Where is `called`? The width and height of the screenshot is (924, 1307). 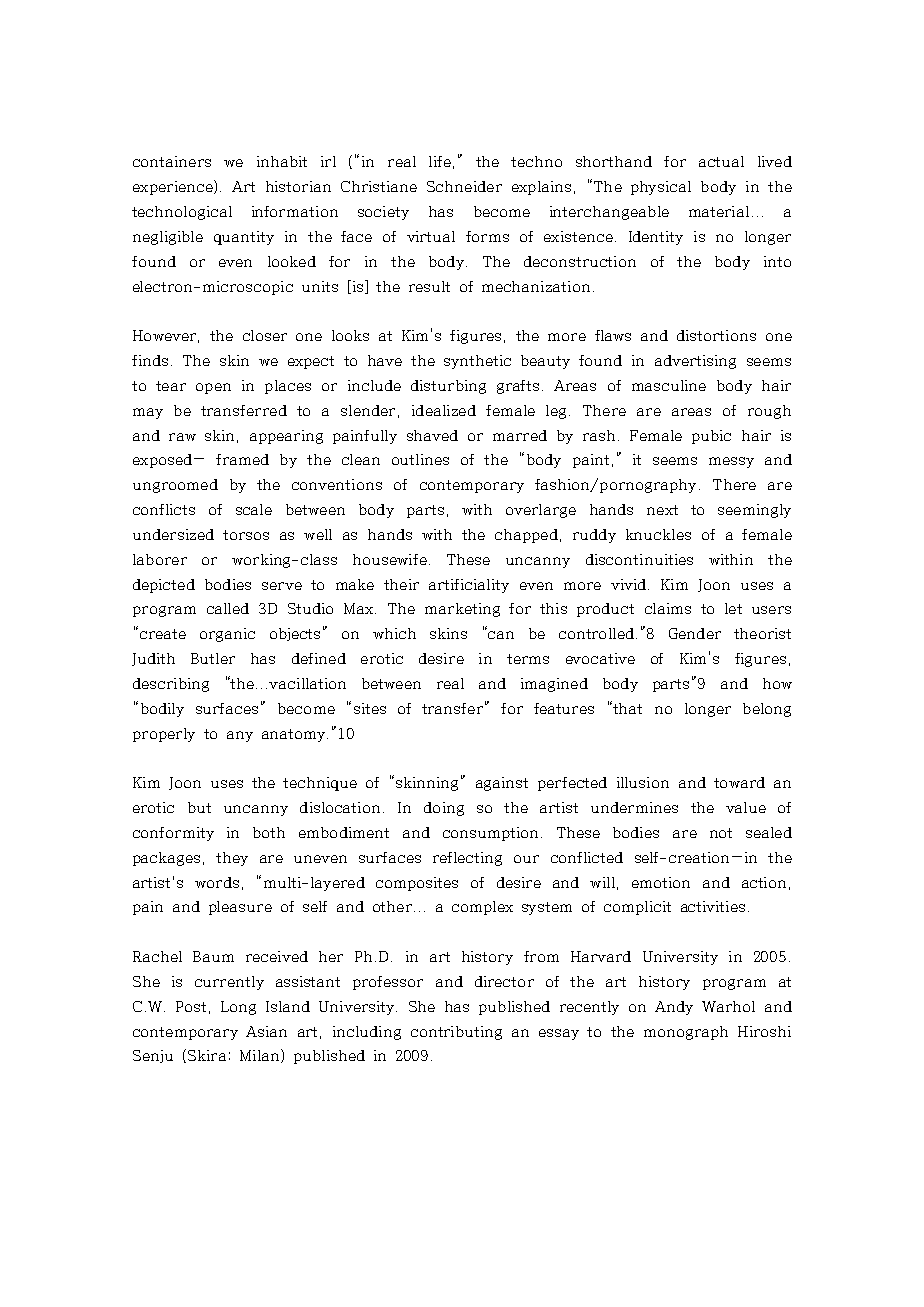 called is located at coordinates (228, 608).
